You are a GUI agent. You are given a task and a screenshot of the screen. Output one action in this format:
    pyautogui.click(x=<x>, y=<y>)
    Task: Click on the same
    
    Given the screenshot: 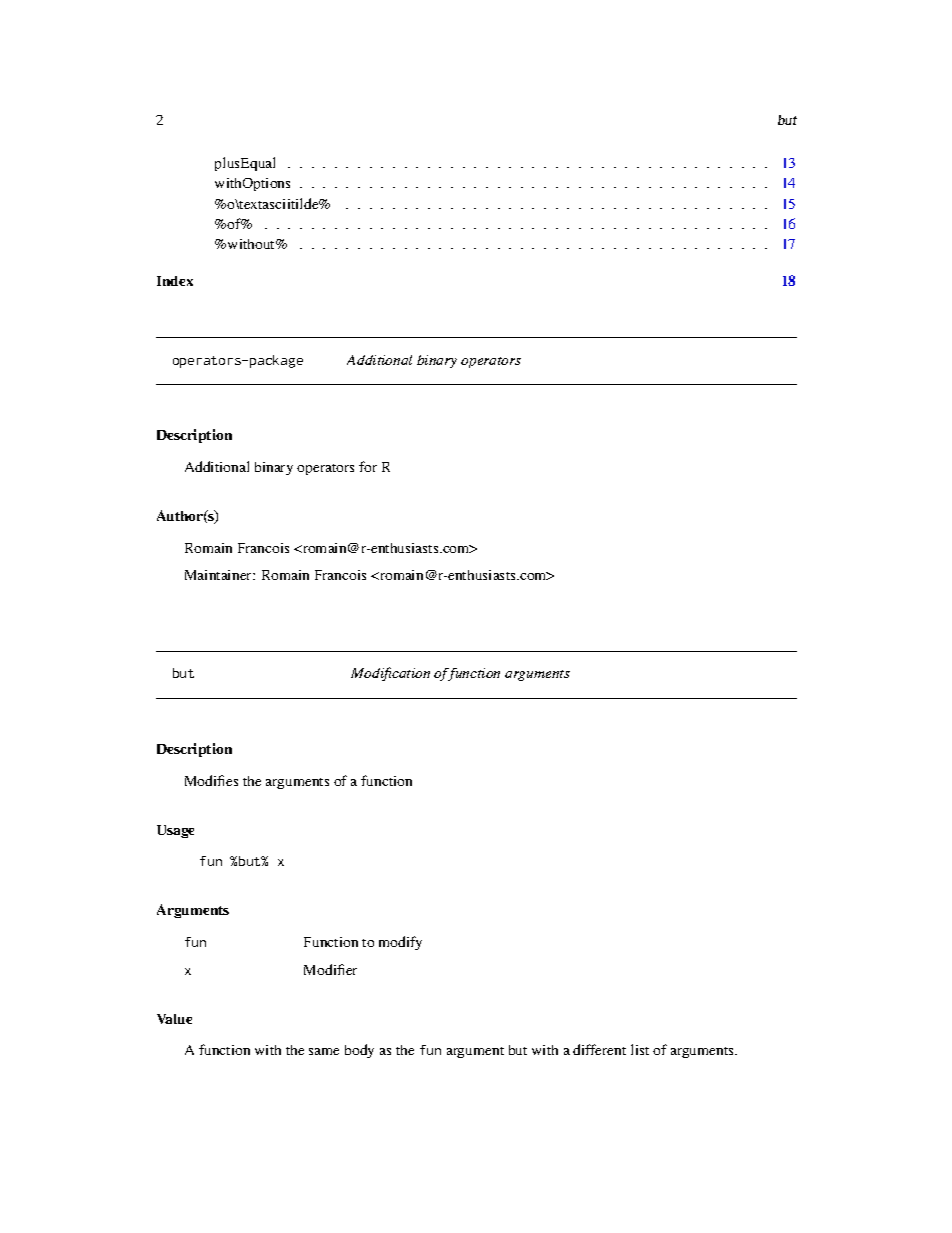 What is the action you would take?
    pyautogui.click(x=324, y=1051)
